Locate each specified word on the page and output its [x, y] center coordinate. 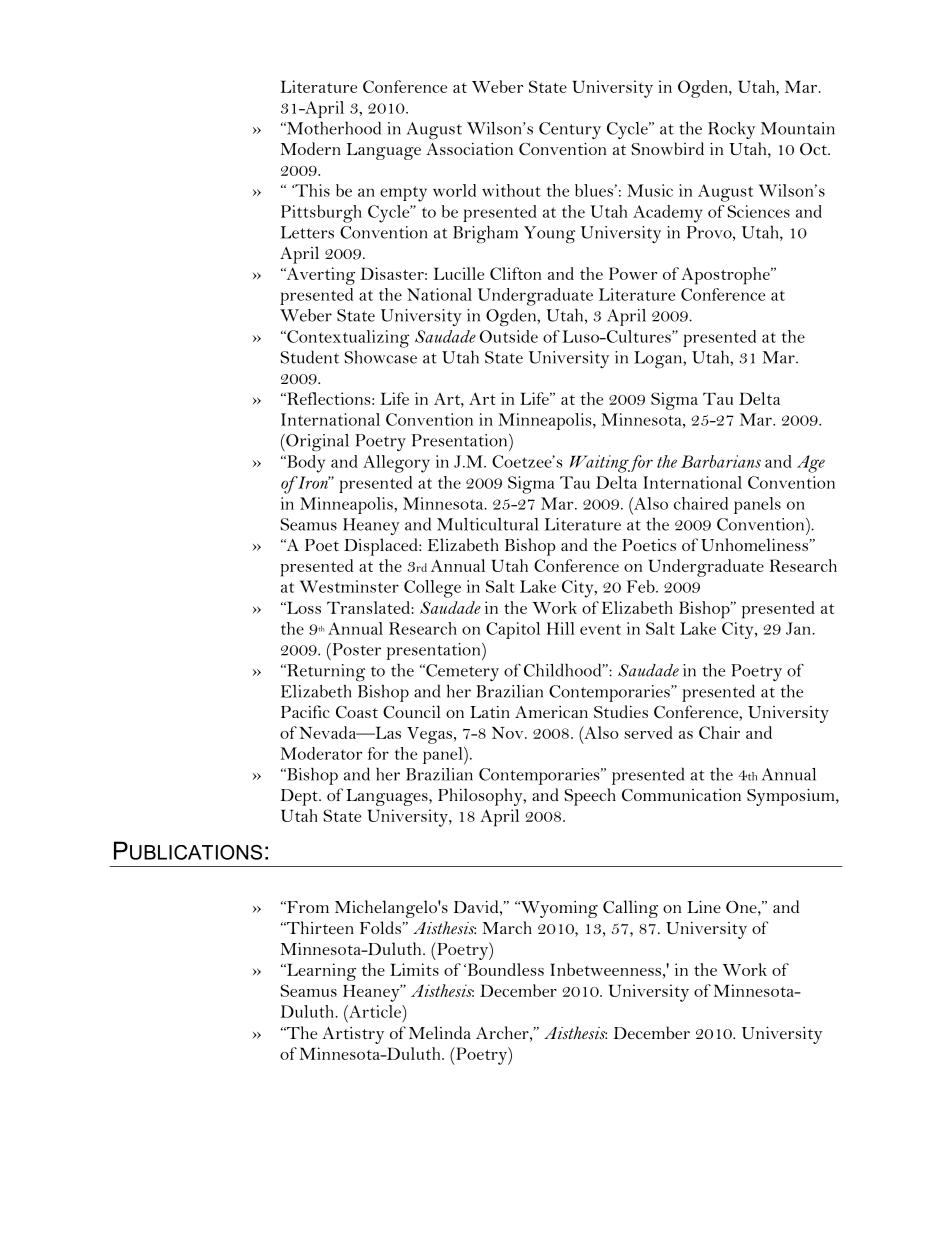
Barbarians [721, 461]
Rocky [731, 130]
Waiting [599, 464]
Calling [630, 909]
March [507, 927]
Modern [311, 148]
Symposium [792, 797]
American [551, 712]
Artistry [353, 1035]
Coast [357, 712]
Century [570, 130]
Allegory [396, 464]
